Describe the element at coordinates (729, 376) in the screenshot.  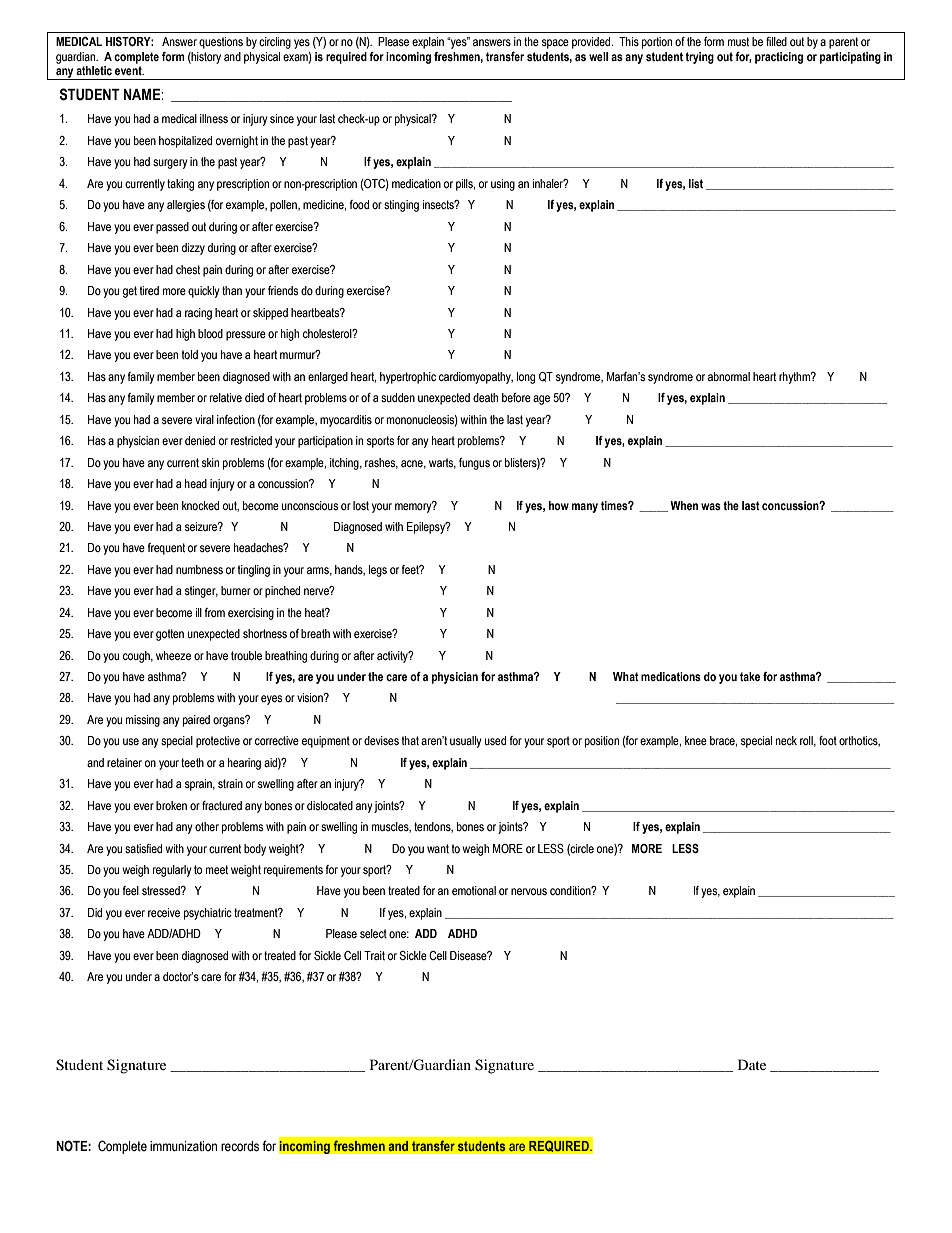
I see `abnormal` at that location.
